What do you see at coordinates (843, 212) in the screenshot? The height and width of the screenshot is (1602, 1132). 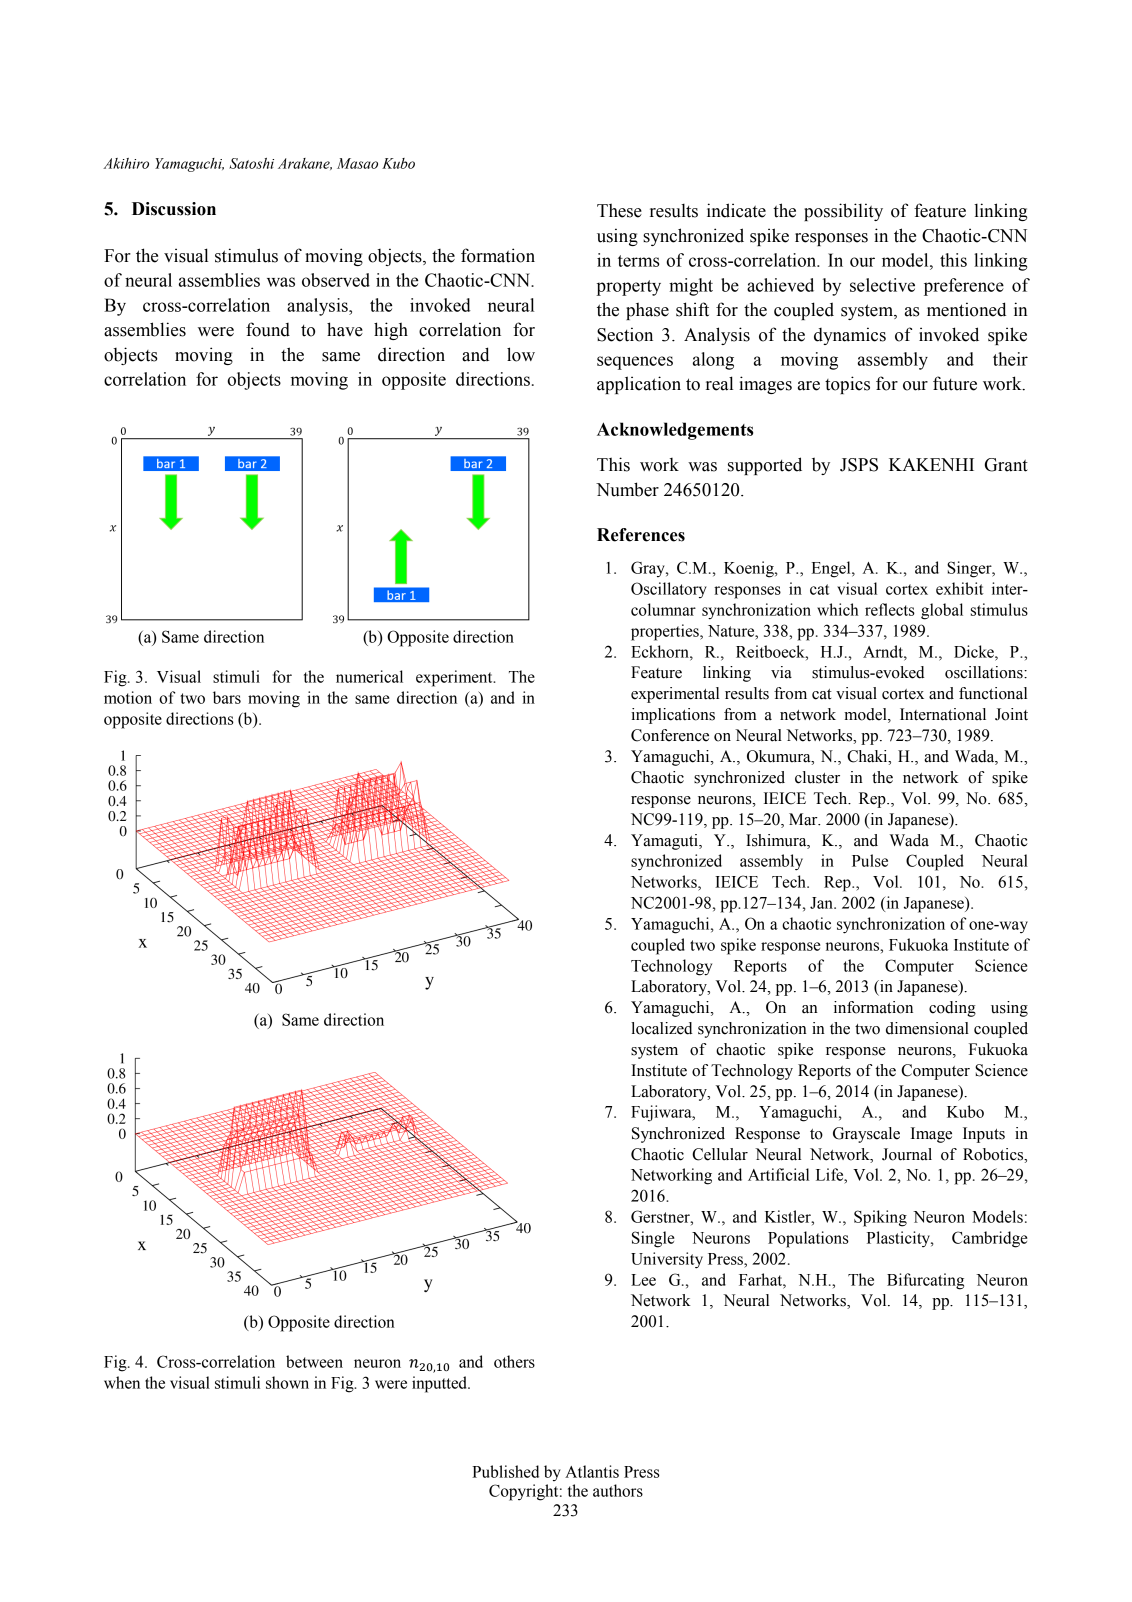 I see `possibility` at bounding box center [843, 212].
